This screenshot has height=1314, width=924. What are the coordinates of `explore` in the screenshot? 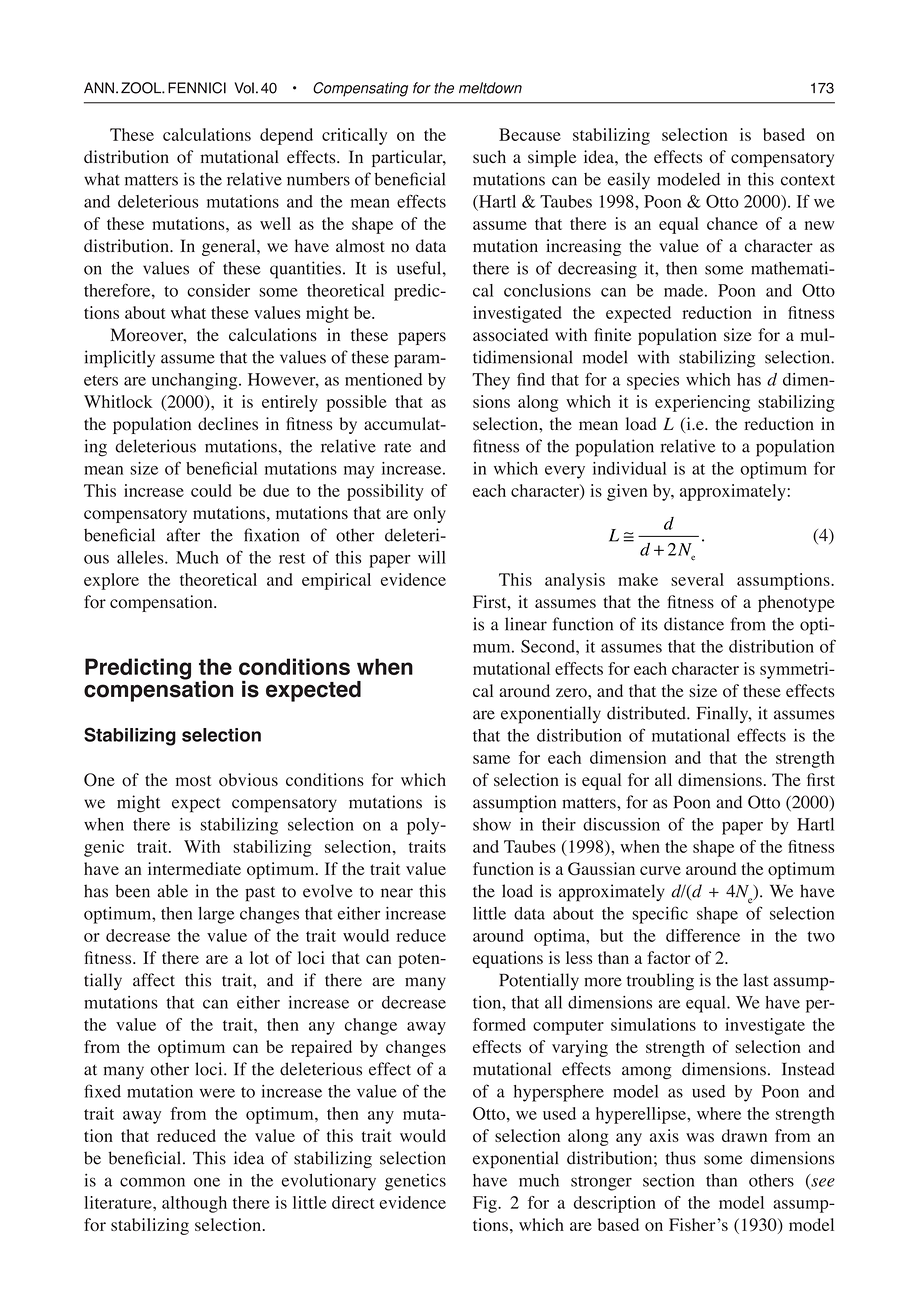 It's located at (111, 581).
